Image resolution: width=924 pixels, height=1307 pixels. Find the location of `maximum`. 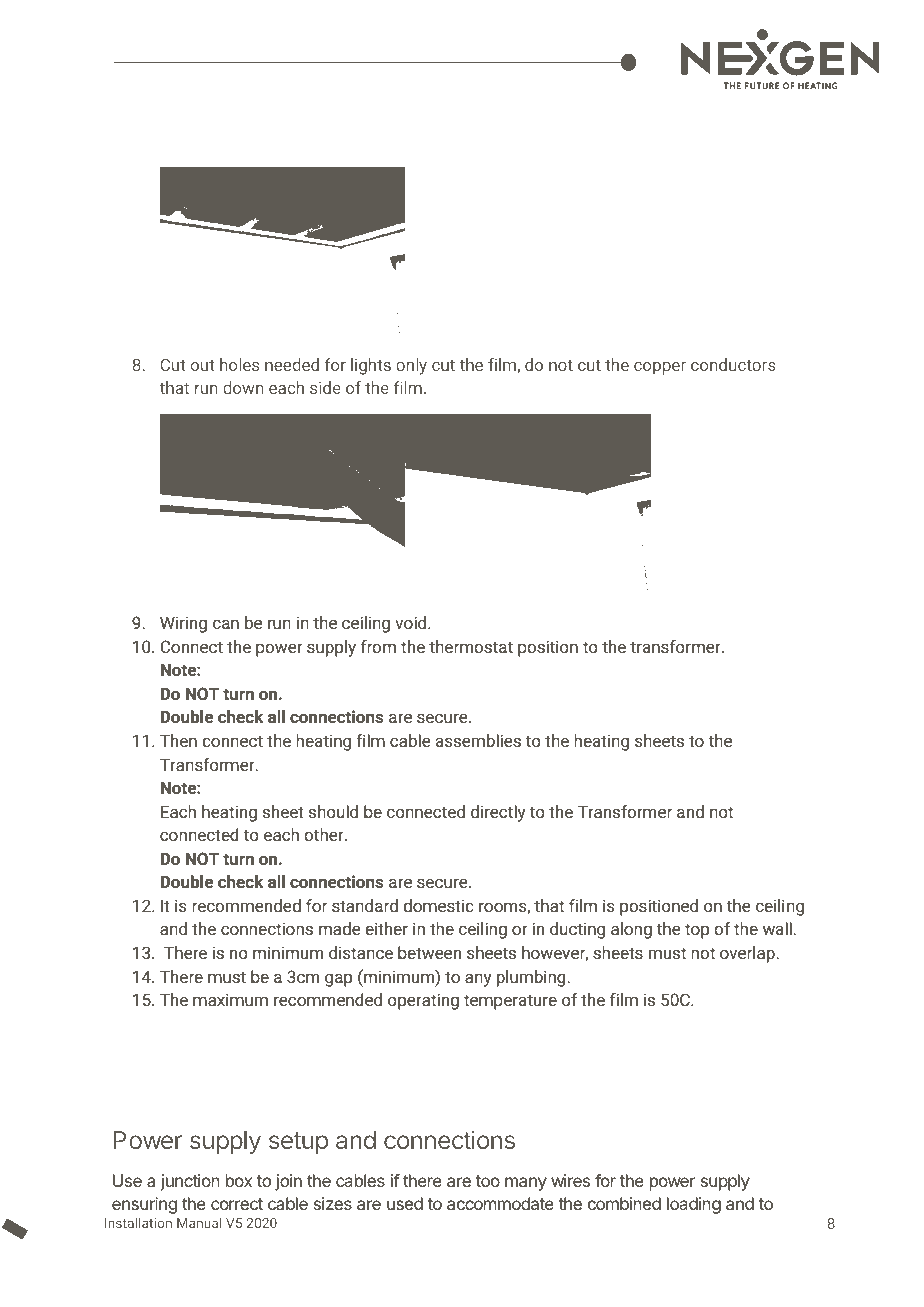

maximum is located at coordinates (230, 999).
